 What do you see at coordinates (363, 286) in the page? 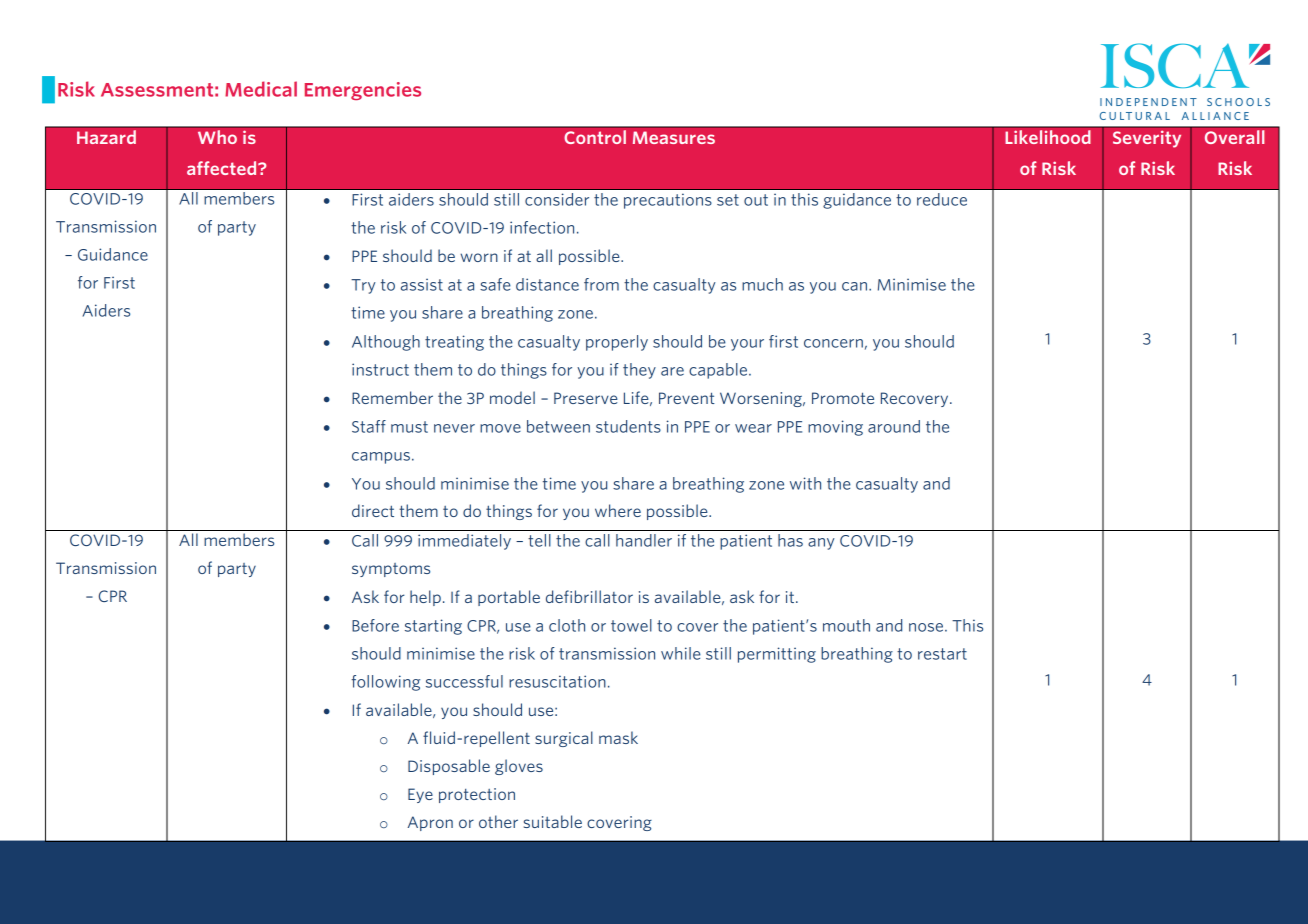
I see `Try` at bounding box center [363, 286].
